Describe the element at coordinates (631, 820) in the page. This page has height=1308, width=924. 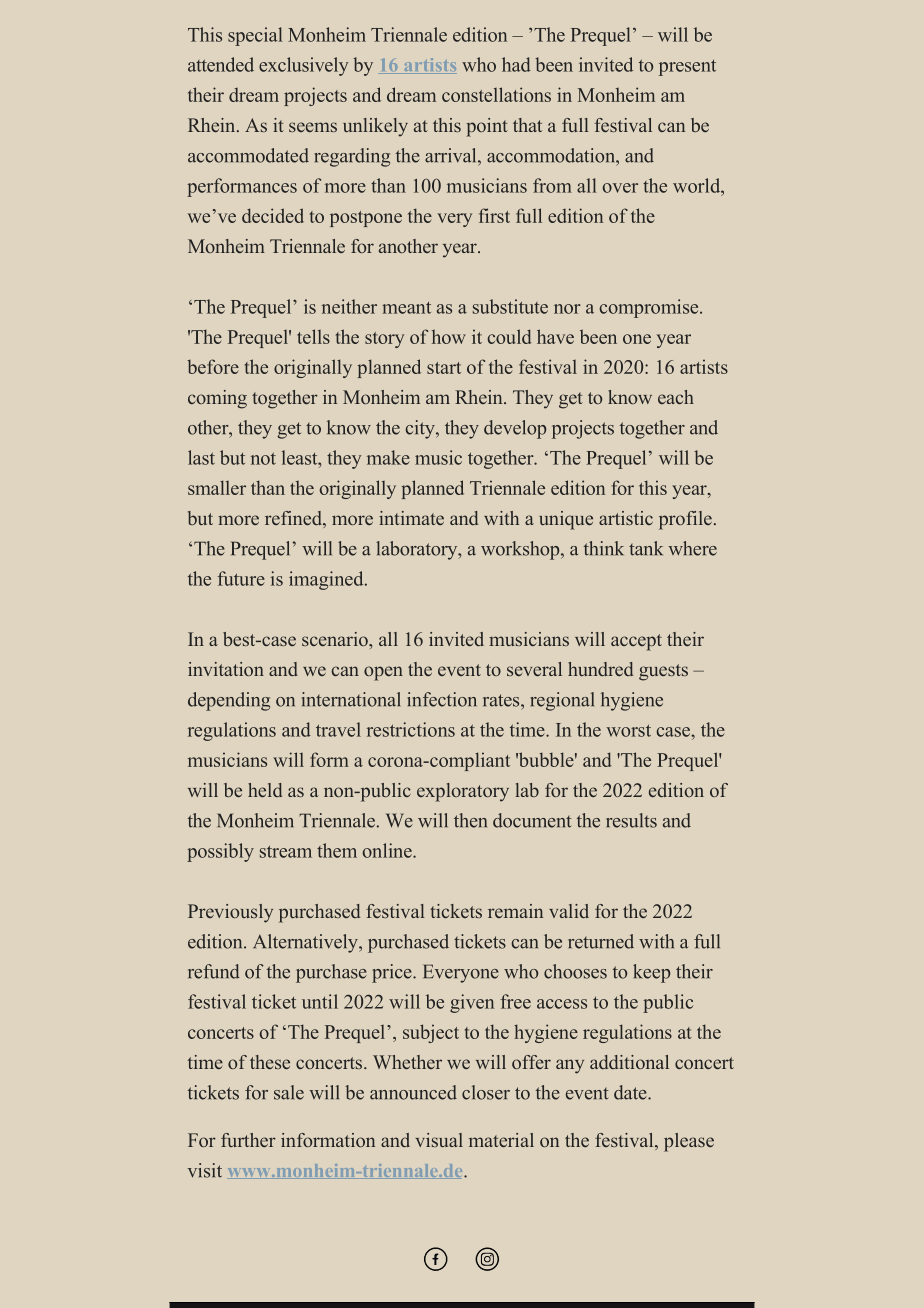
I see `results` at that location.
